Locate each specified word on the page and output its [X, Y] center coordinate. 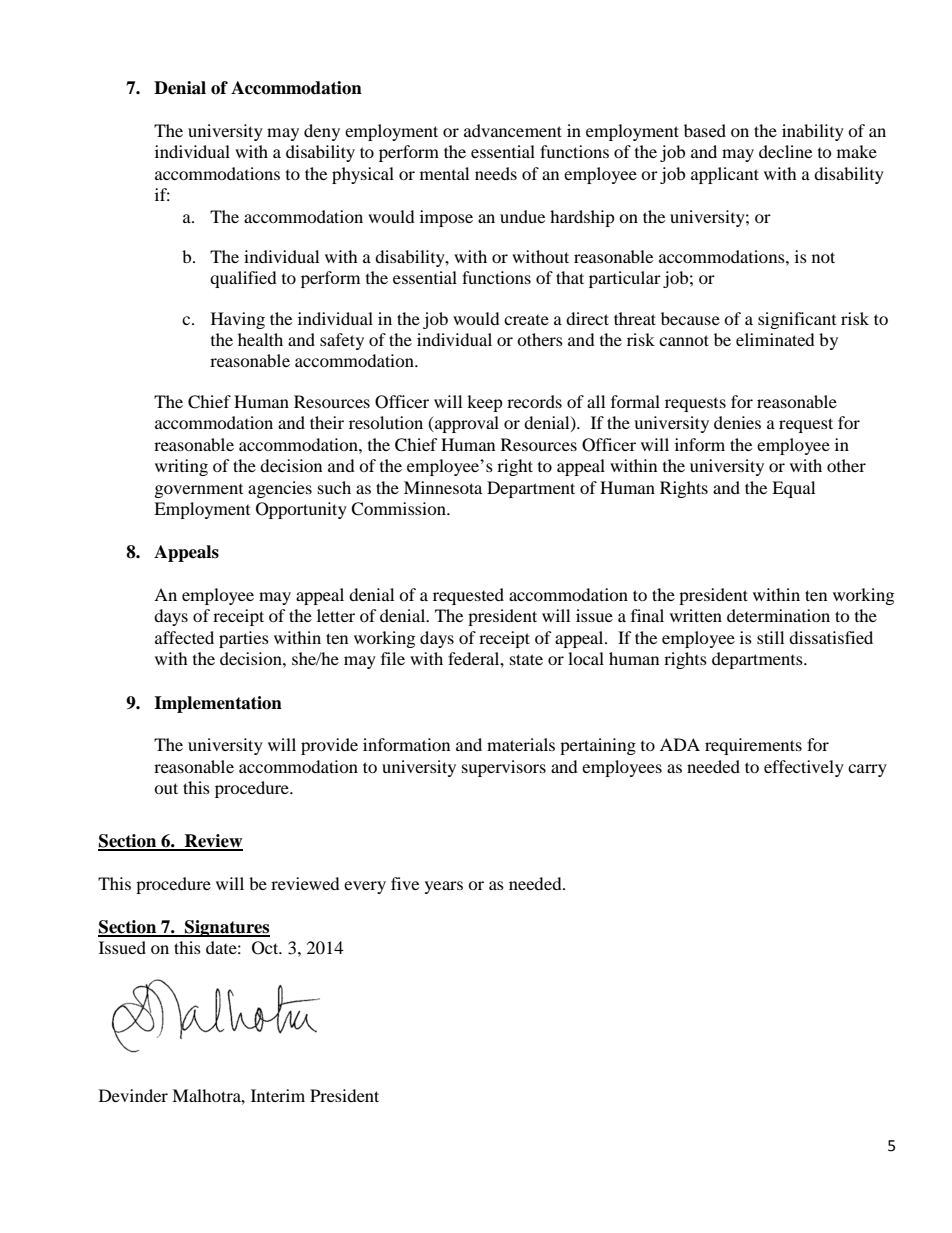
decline [785, 151]
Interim [278, 1095]
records [534, 401]
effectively [804, 768]
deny [322, 132]
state [526, 659]
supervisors [504, 768]
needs [496, 173]
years [444, 887]
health [260, 339]
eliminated [775, 339]
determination [778, 615]
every [365, 887]
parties [244, 639]
